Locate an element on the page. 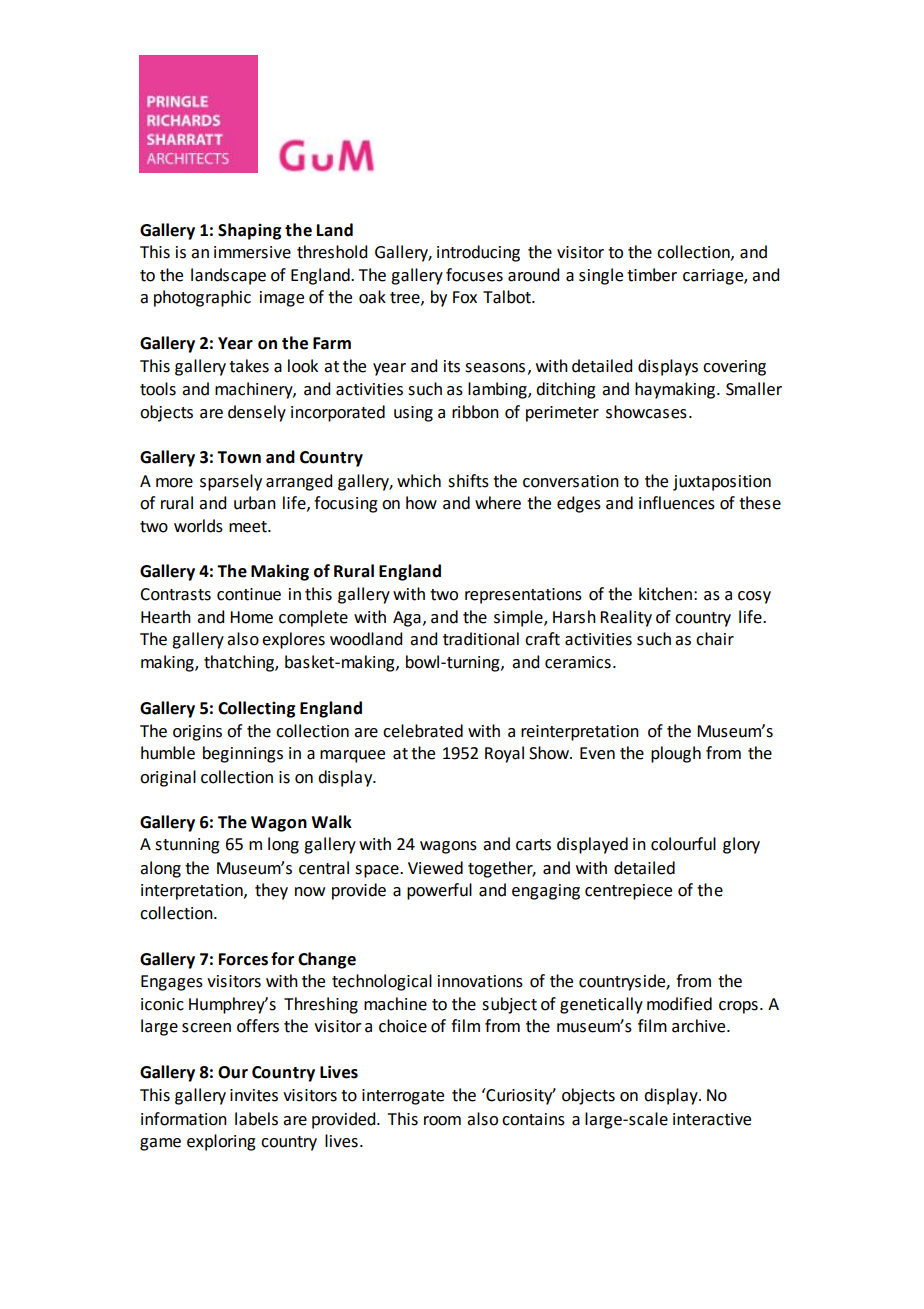 The height and width of the image is (1309, 924). introducing is located at coordinates (478, 253).
